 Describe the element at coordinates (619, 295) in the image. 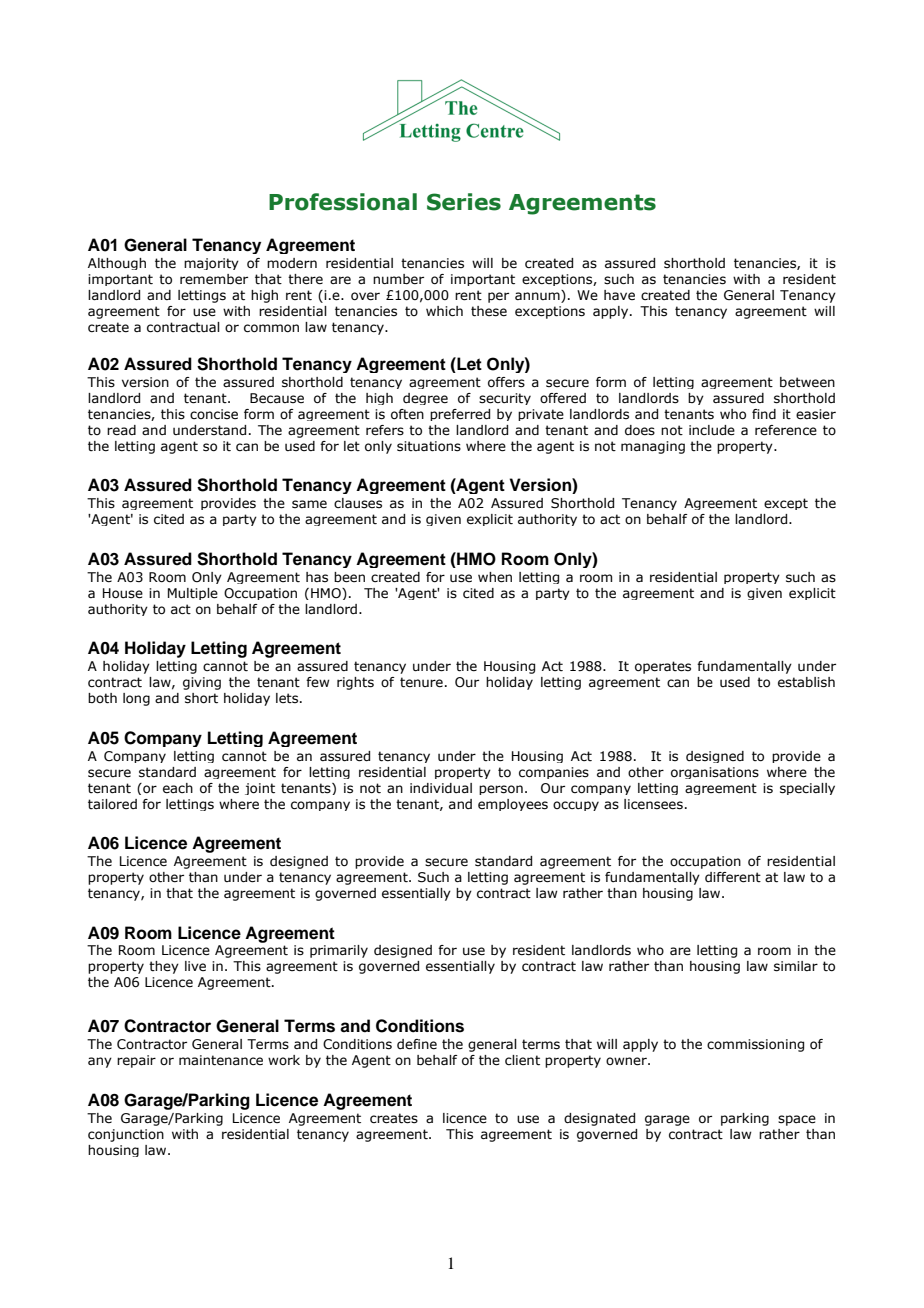

I see `have` at that location.
